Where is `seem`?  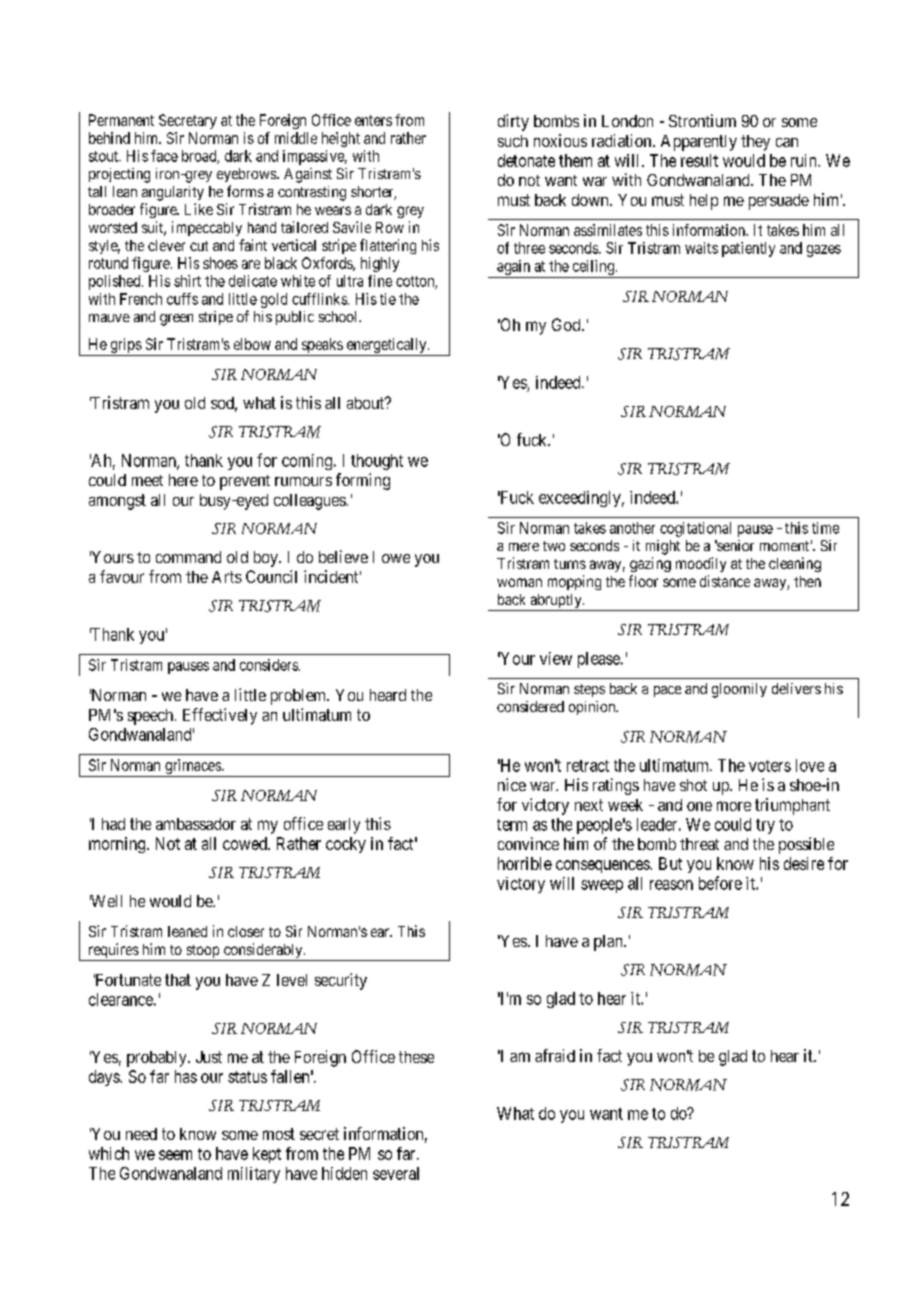 seem is located at coordinates (175, 1155).
